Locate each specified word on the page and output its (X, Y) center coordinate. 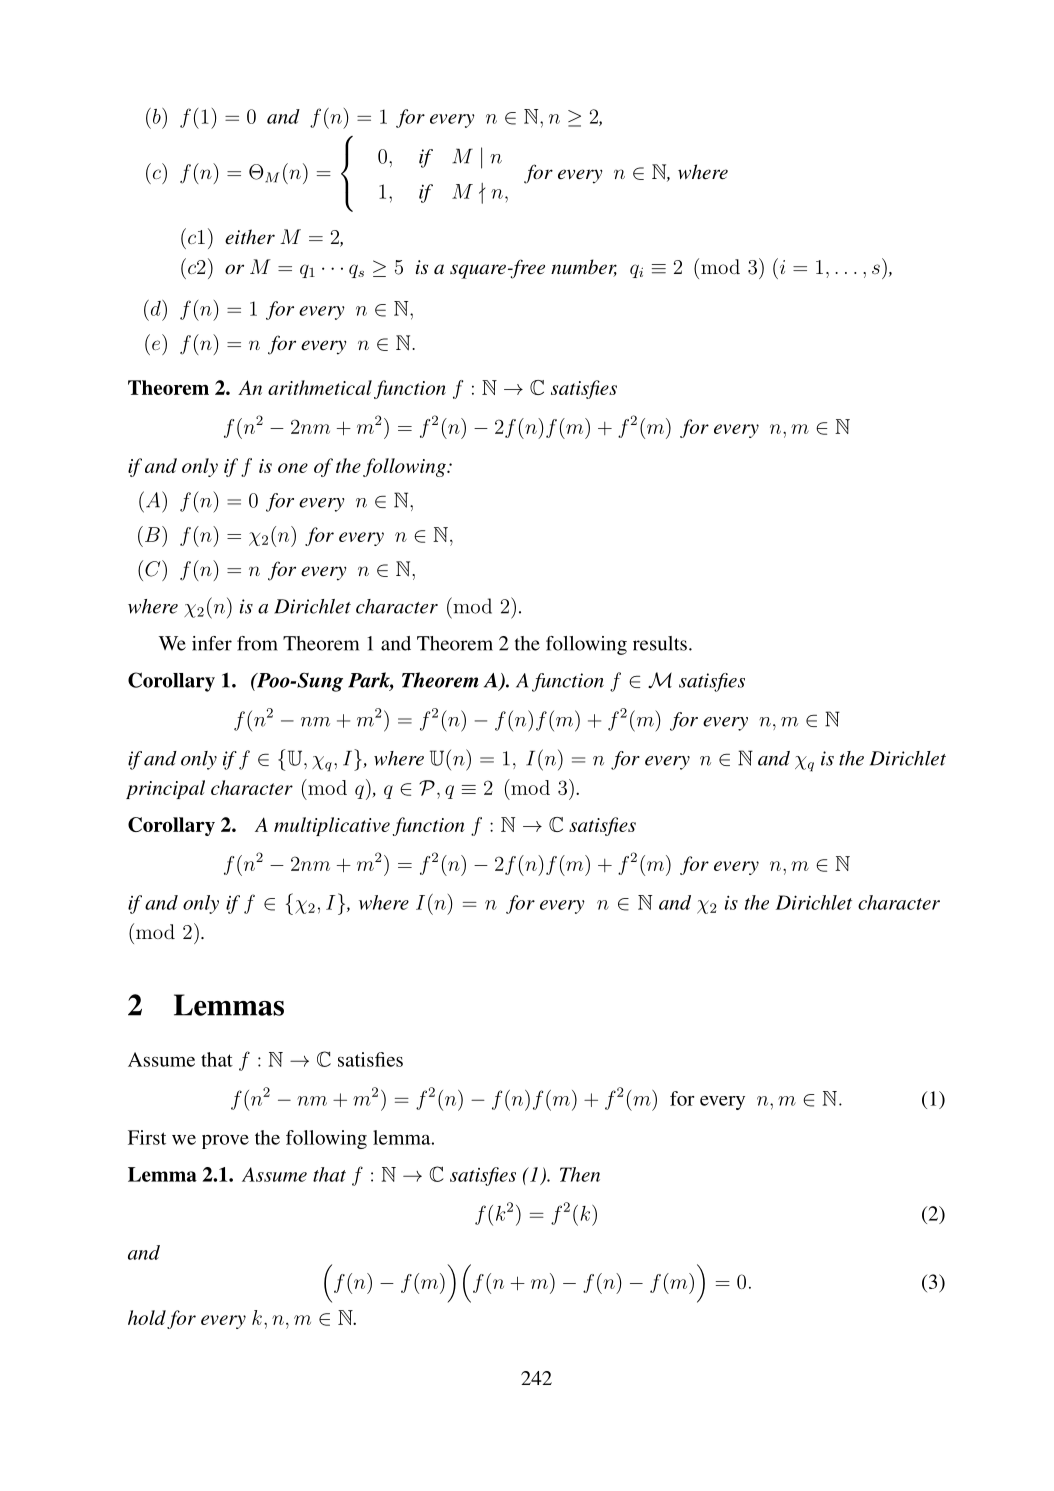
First (147, 1137)
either (250, 237)
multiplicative (332, 826)
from (257, 643)
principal (165, 789)
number (584, 268)
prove (225, 1142)
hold (147, 1317)
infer (212, 643)
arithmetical (320, 387)
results (660, 643)
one (293, 468)
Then (580, 1174)
